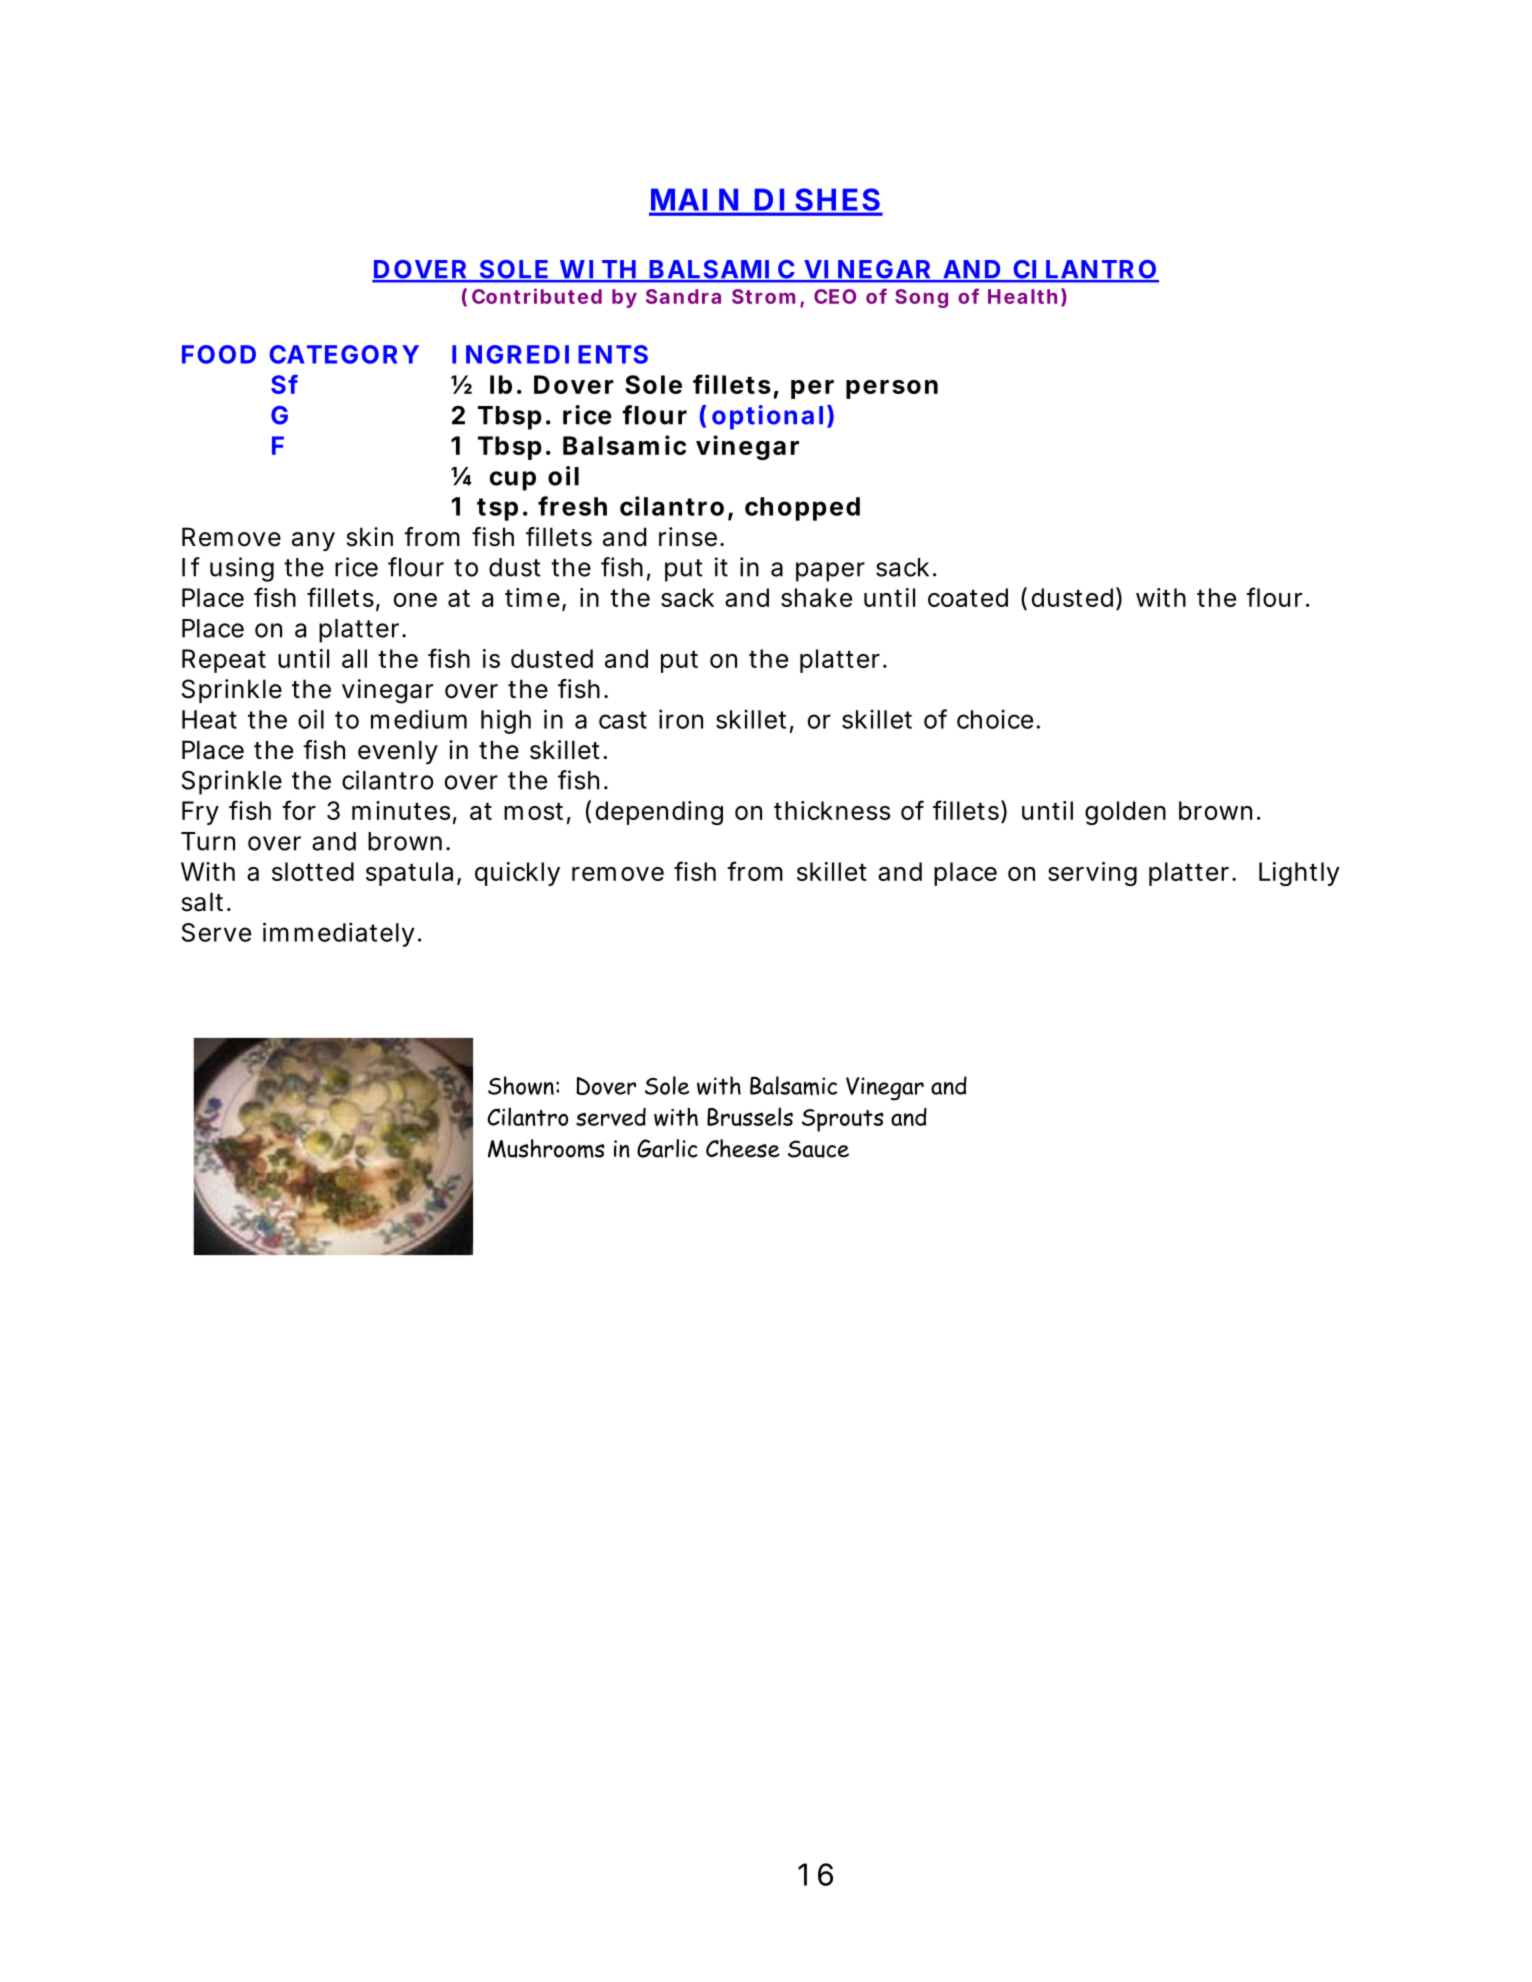 This screenshot has height=1982, width=1532. Describe the element at coordinates (313, 871) in the screenshot. I see `slotted` at that location.
